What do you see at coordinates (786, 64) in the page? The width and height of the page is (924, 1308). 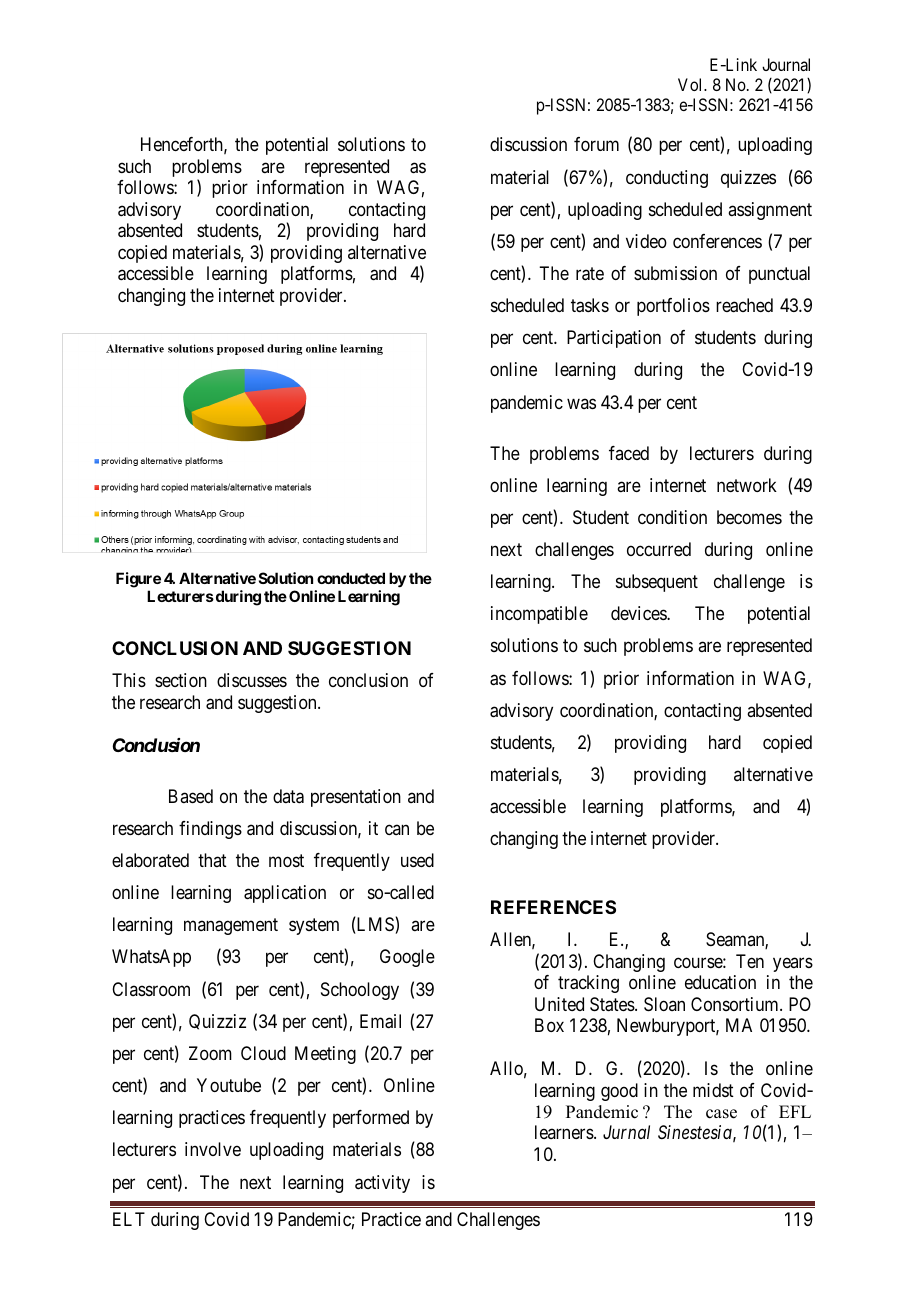 I see `Journal` at bounding box center [786, 64].
